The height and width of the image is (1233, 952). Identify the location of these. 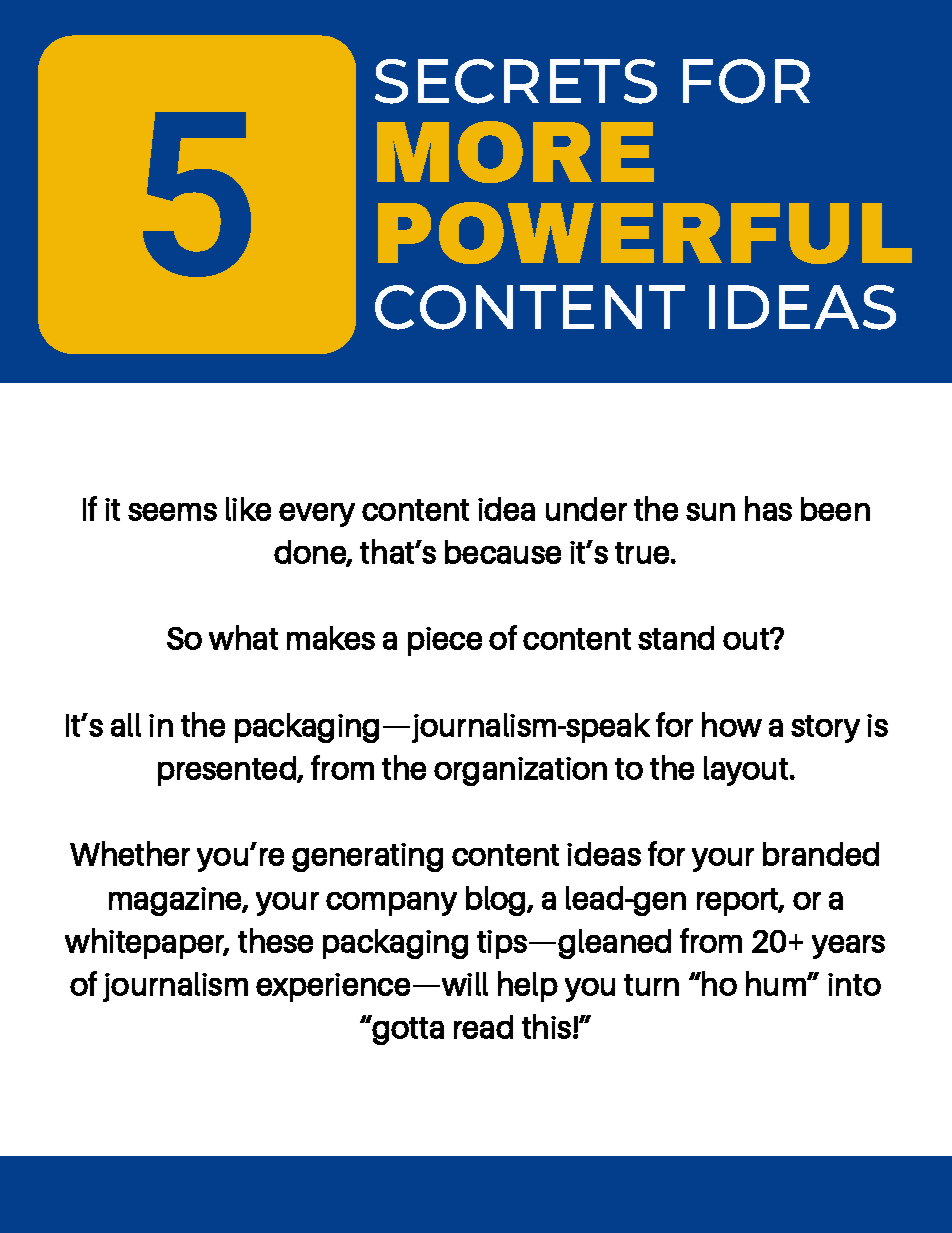
(275, 940).
